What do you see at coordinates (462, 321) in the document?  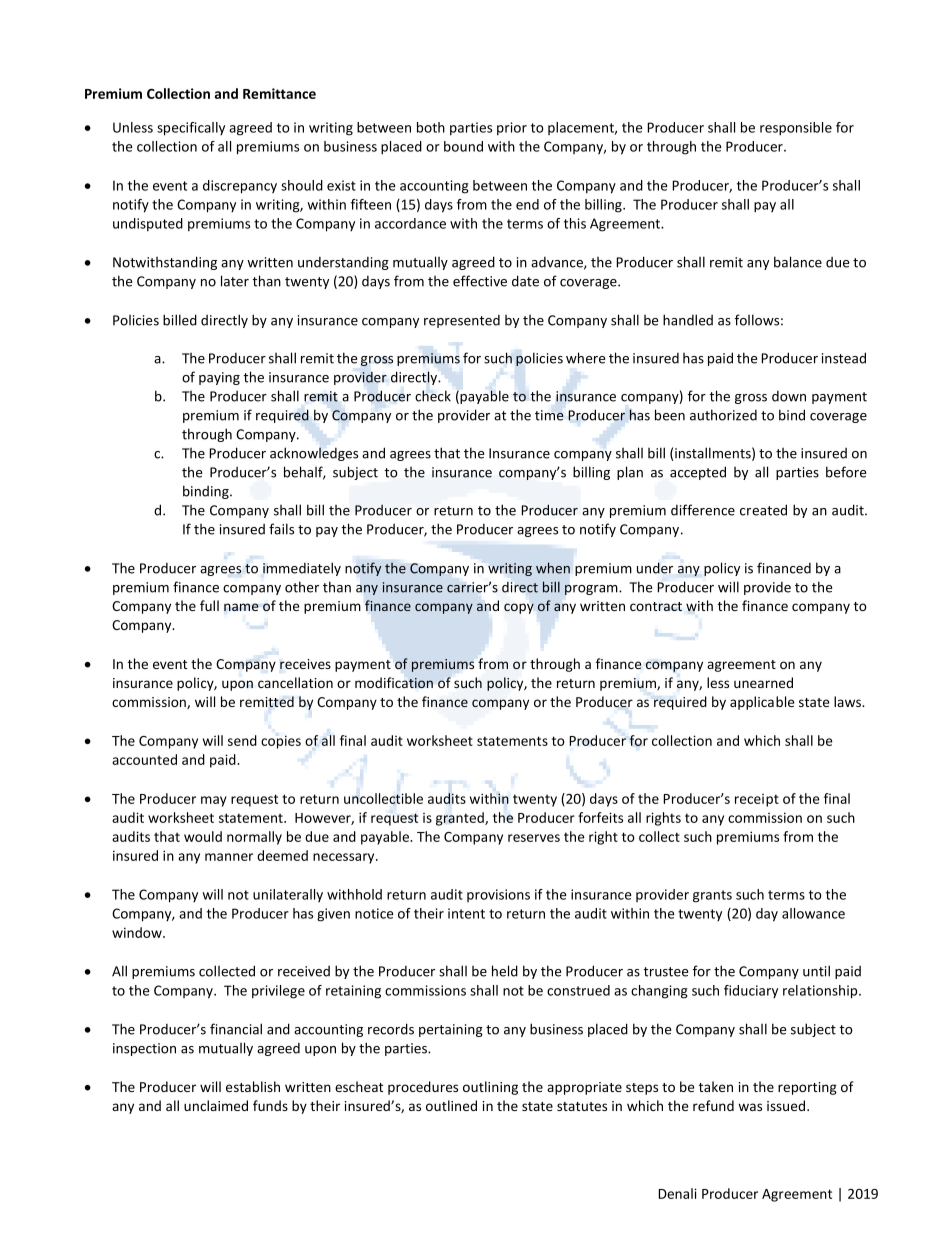 I see `represented` at bounding box center [462, 321].
